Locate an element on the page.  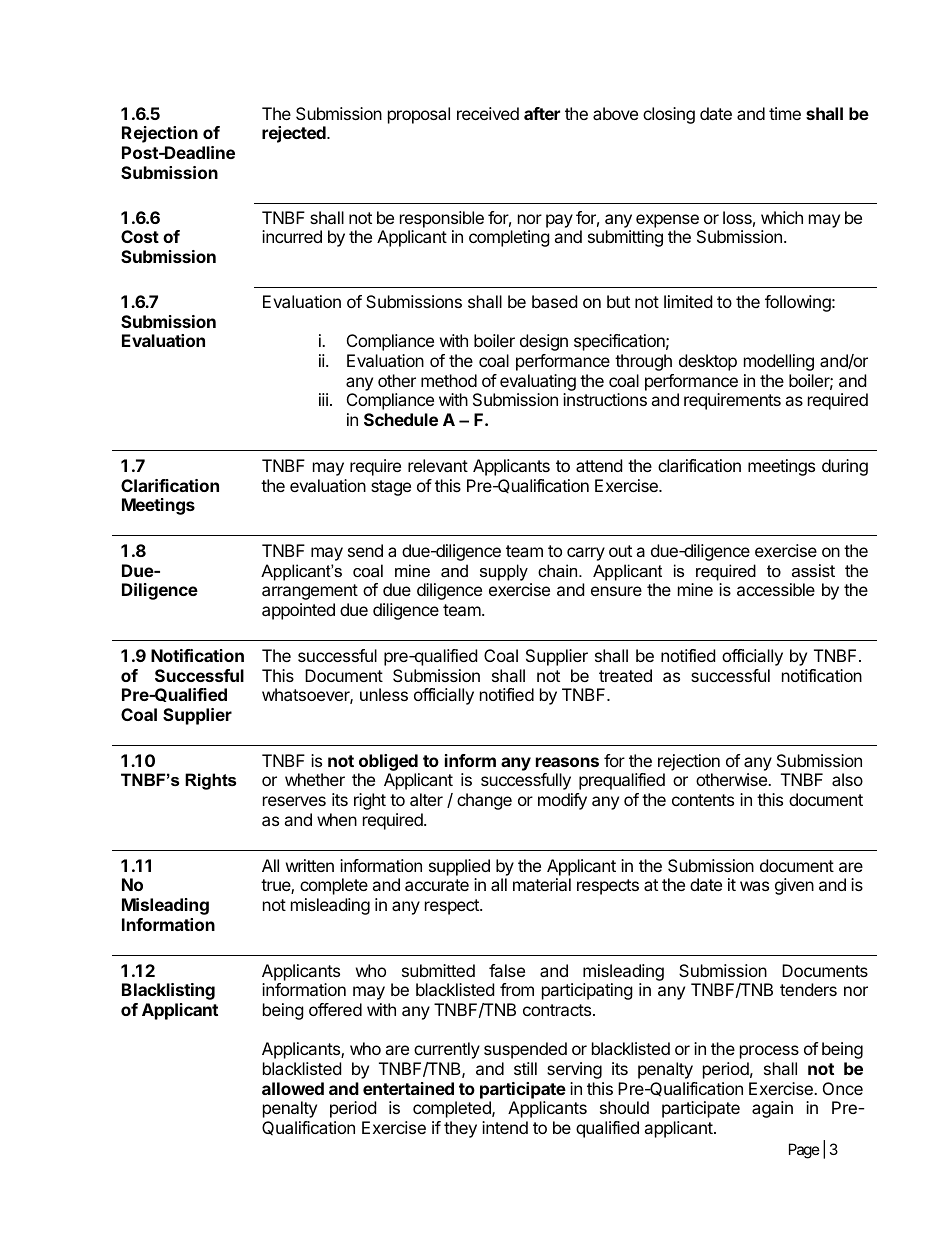
accessible is located at coordinates (776, 589).
